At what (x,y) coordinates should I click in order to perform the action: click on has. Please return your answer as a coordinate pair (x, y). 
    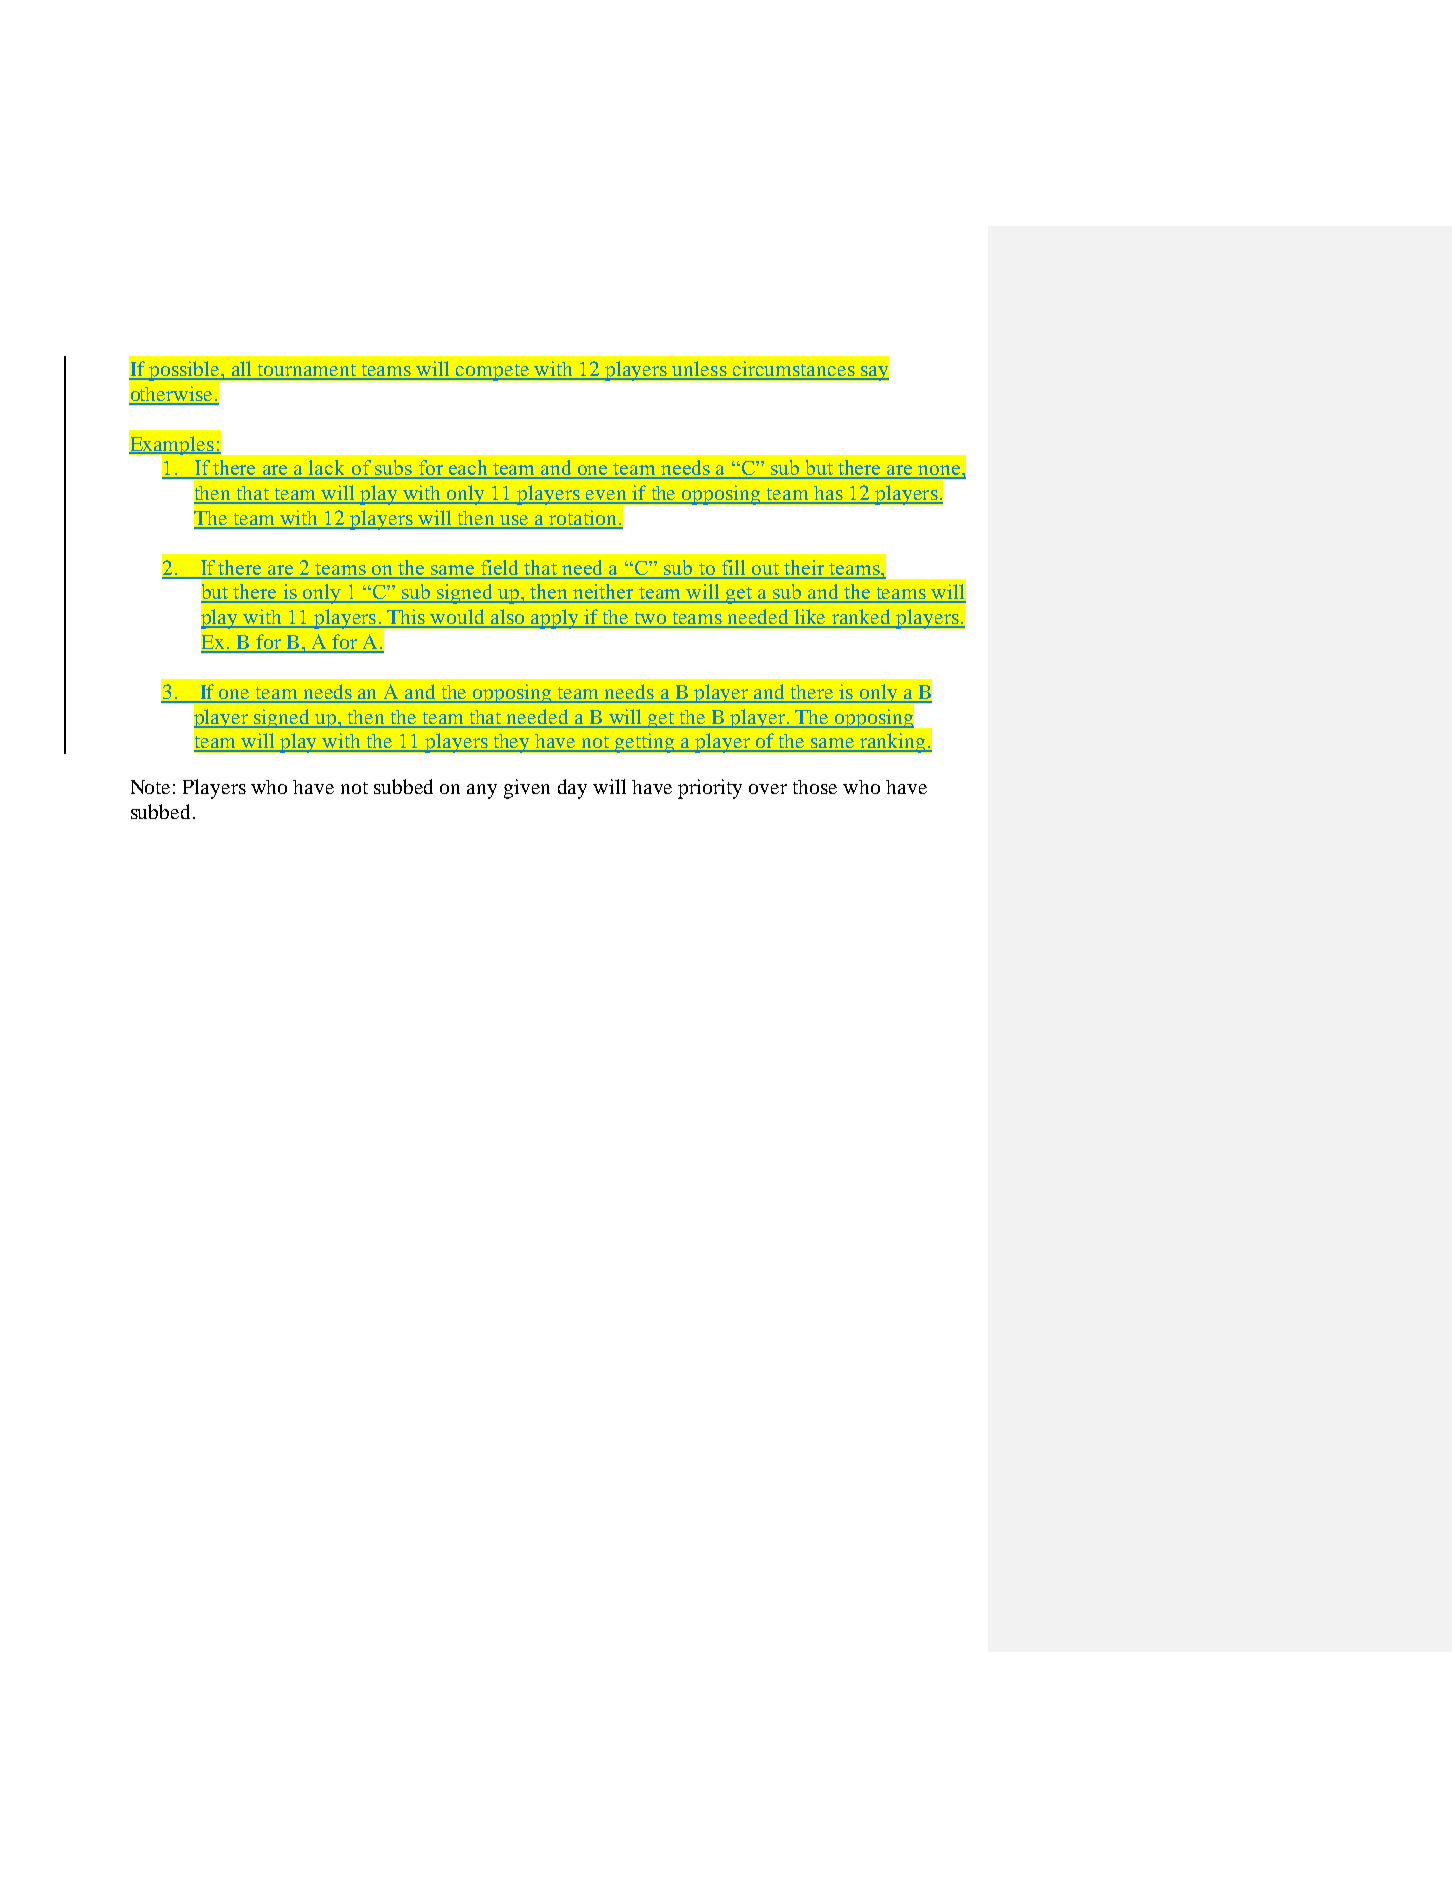
    Looking at the image, I should click on (828, 494).
